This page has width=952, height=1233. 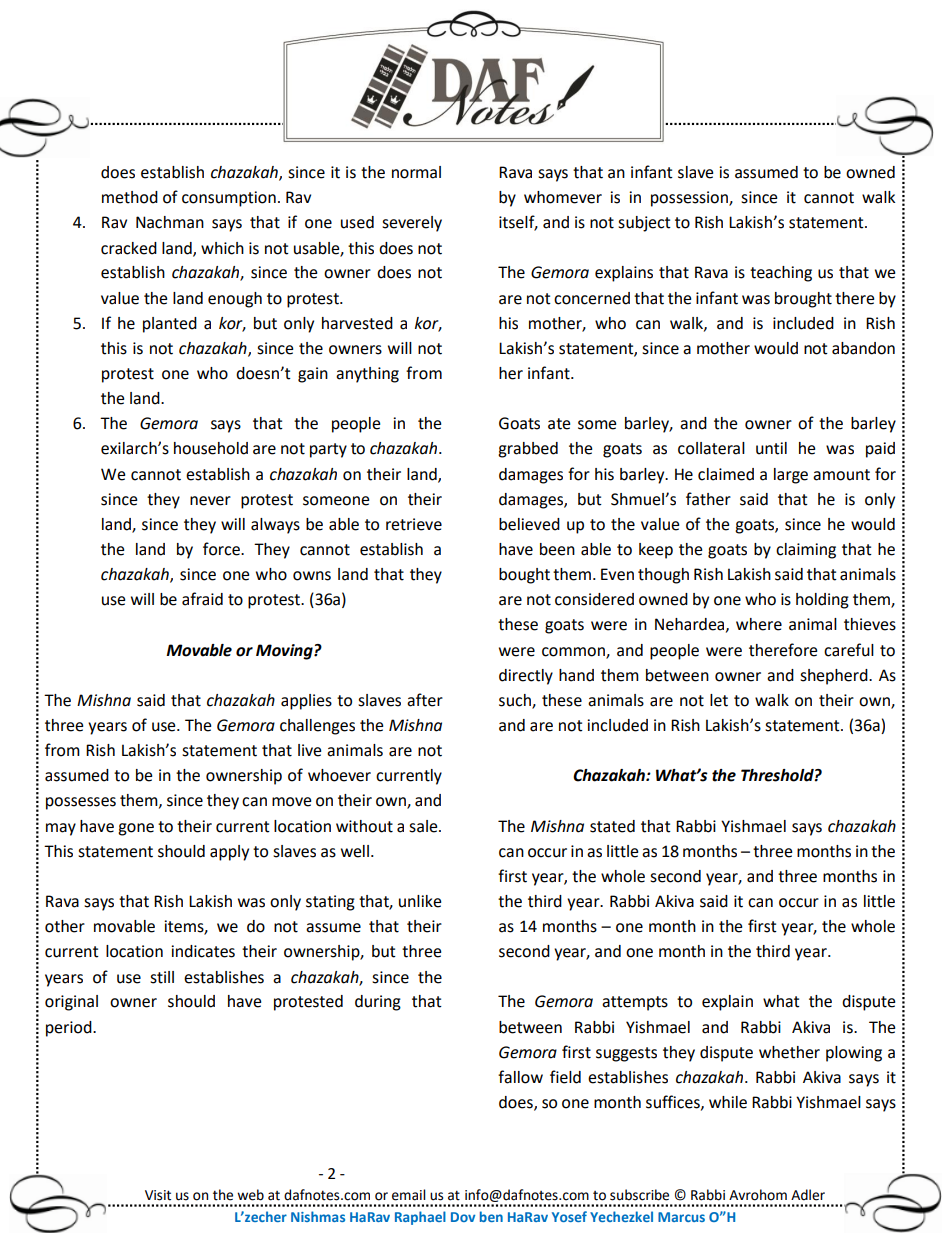 What do you see at coordinates (130, 197) in the page?
I see `method` at bounding box center [130, 197].
